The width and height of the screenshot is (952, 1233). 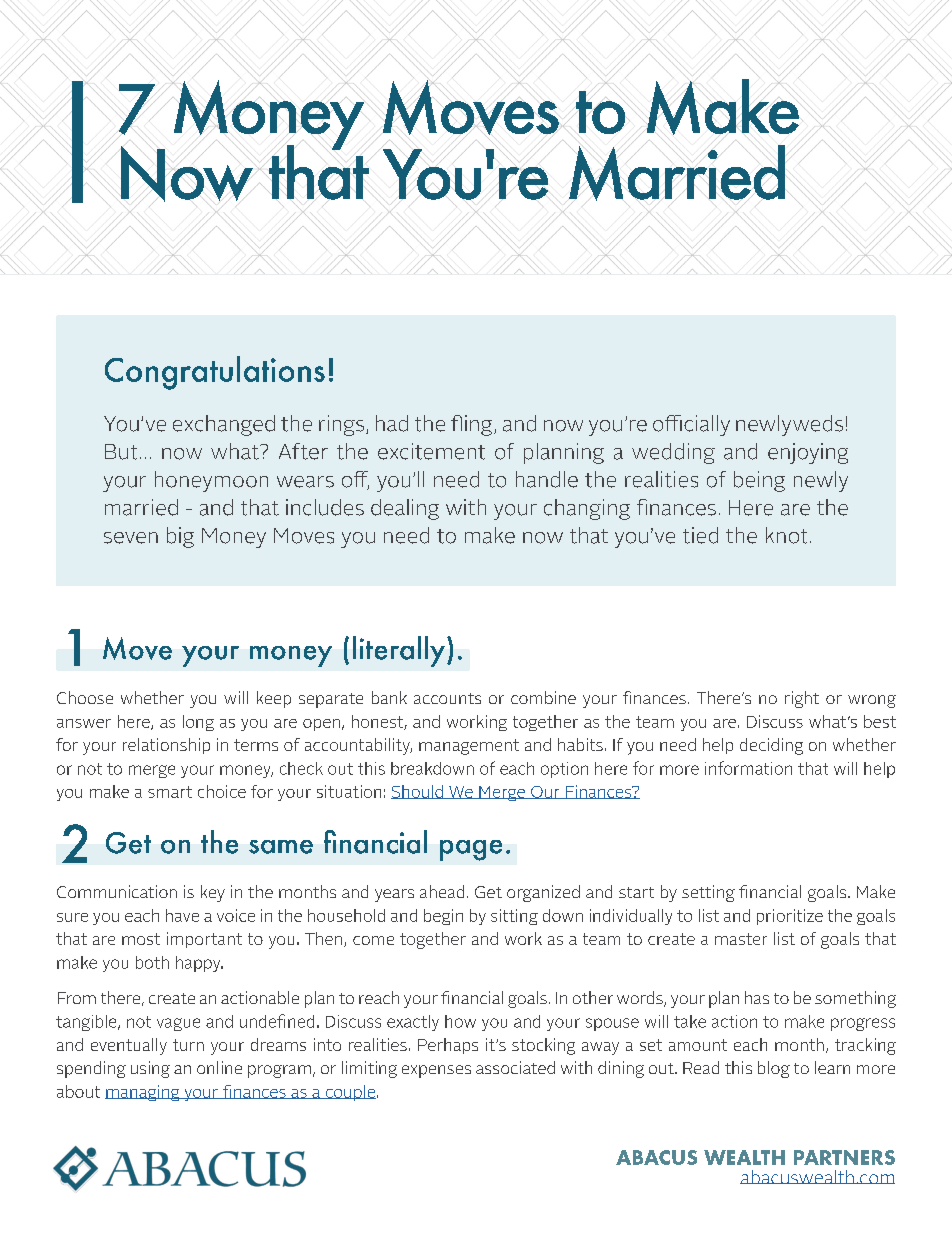 What do you see at coordinates (213, 893) in the screenshot?
I see `key` at bounding box center [213, 893].
